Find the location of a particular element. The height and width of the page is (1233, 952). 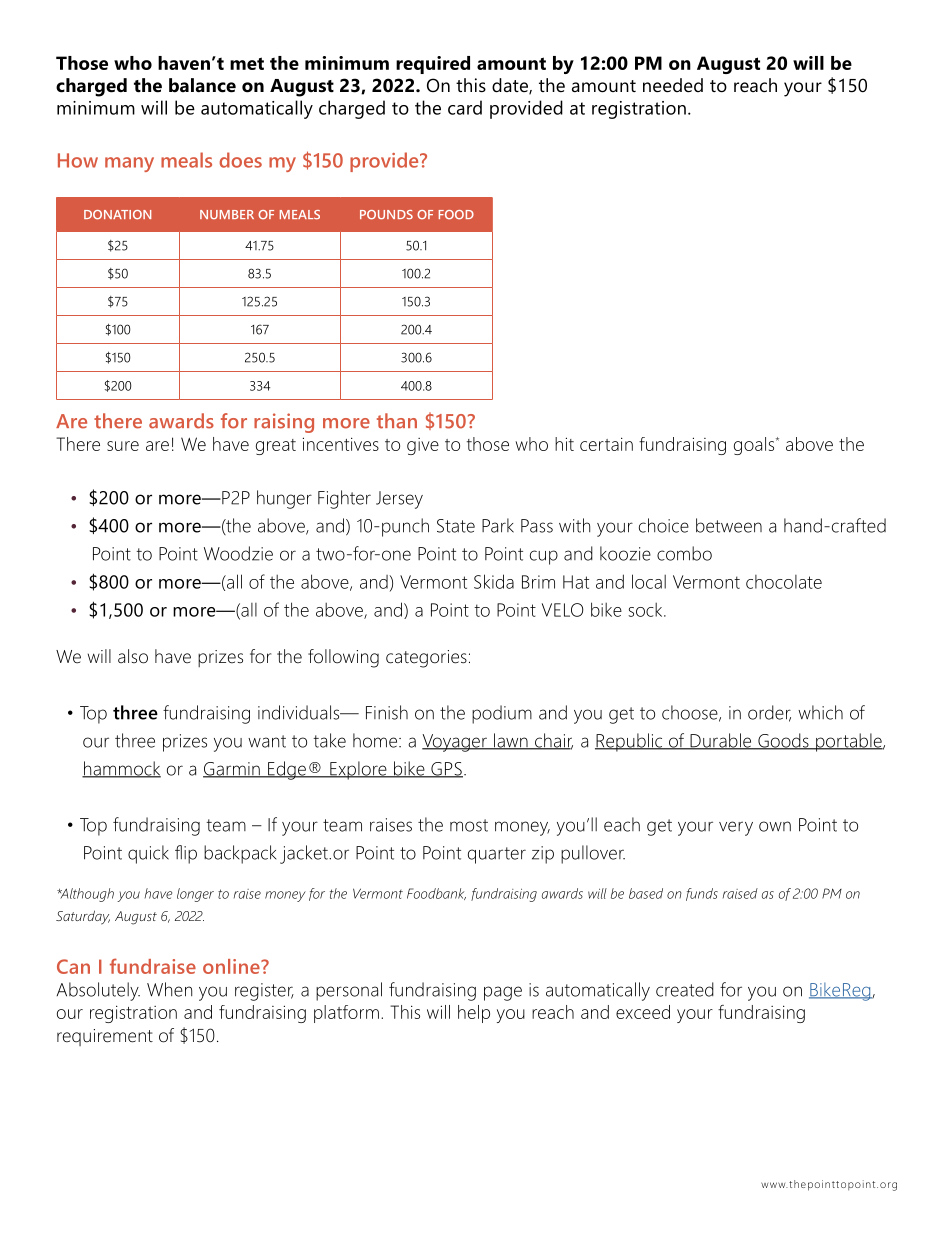

GPS is located at coordinates (446, 770).
